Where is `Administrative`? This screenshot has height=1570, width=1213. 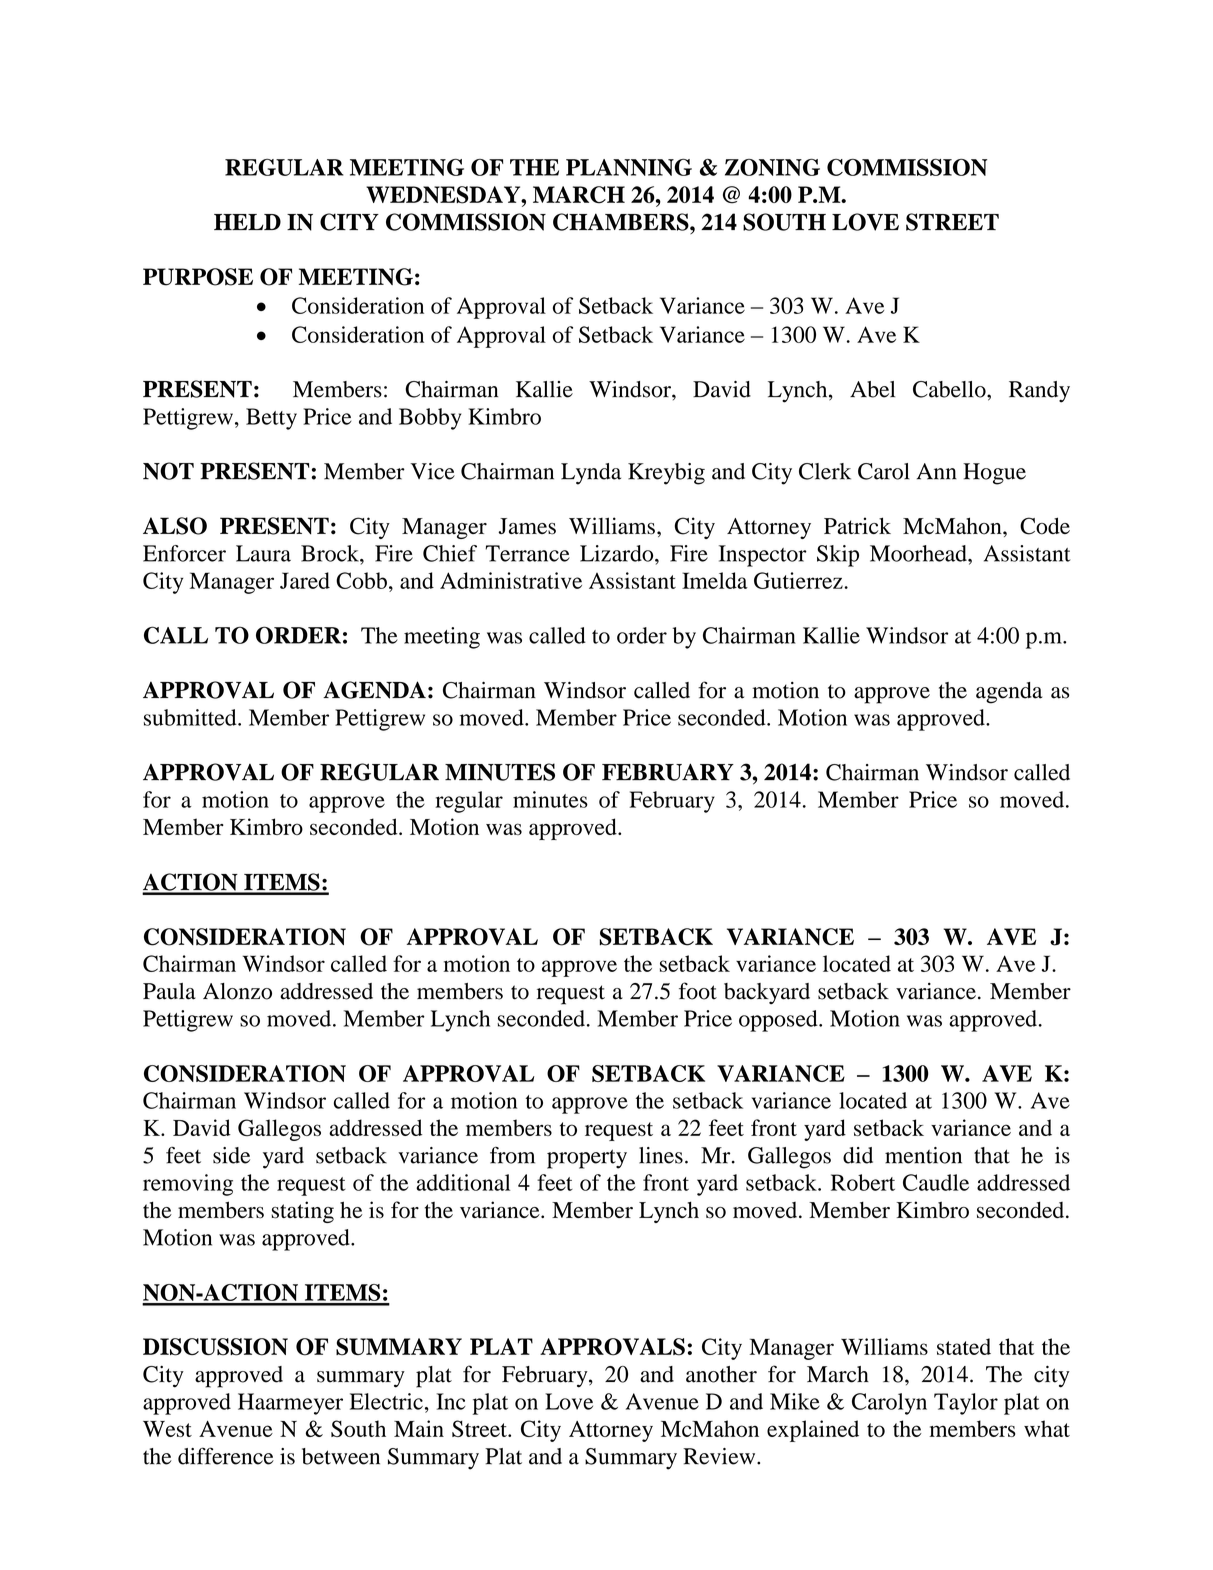 Administrative is located at coordinates (511, 580).
